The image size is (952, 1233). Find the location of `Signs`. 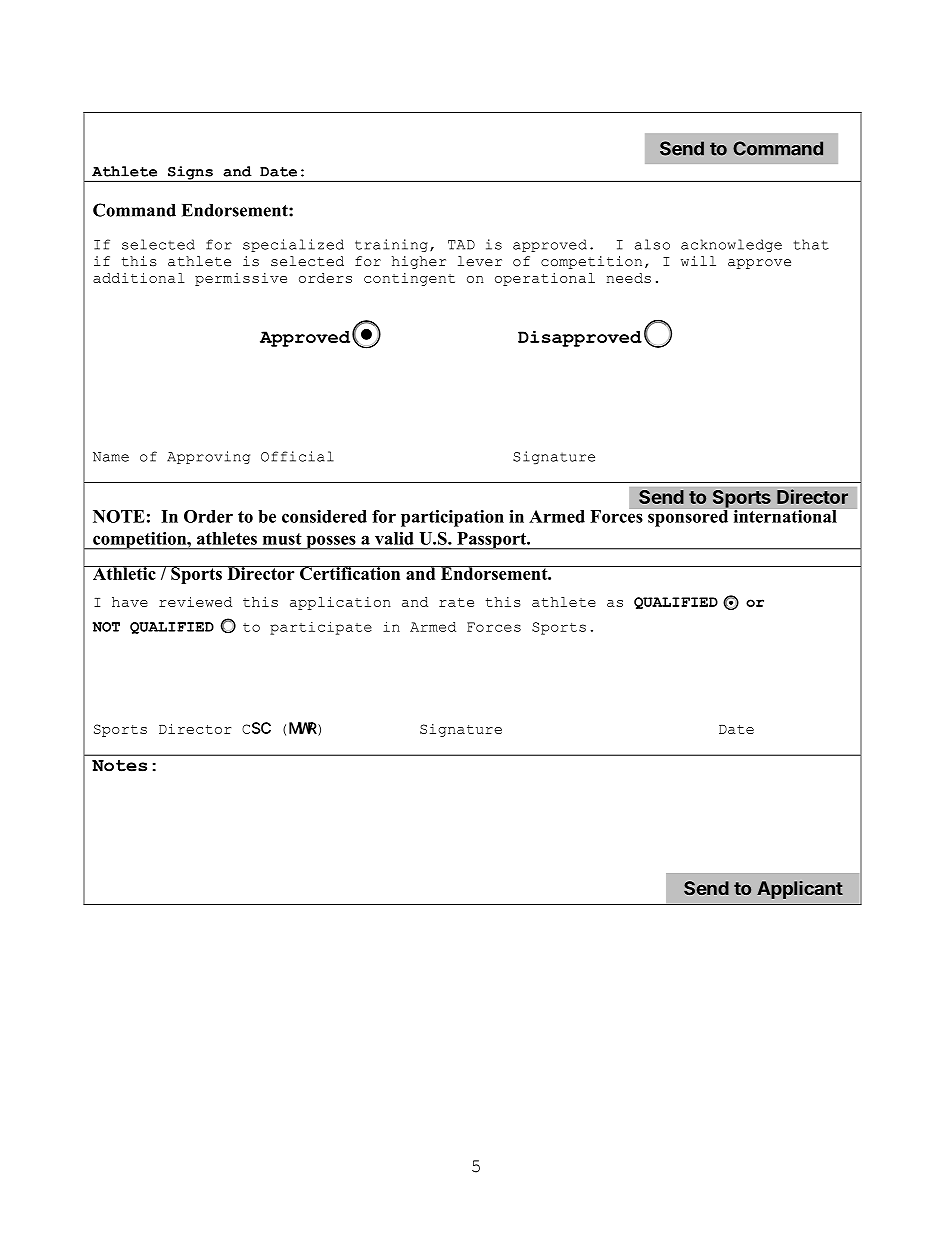

Signs is located at coordinates (190, 174).
